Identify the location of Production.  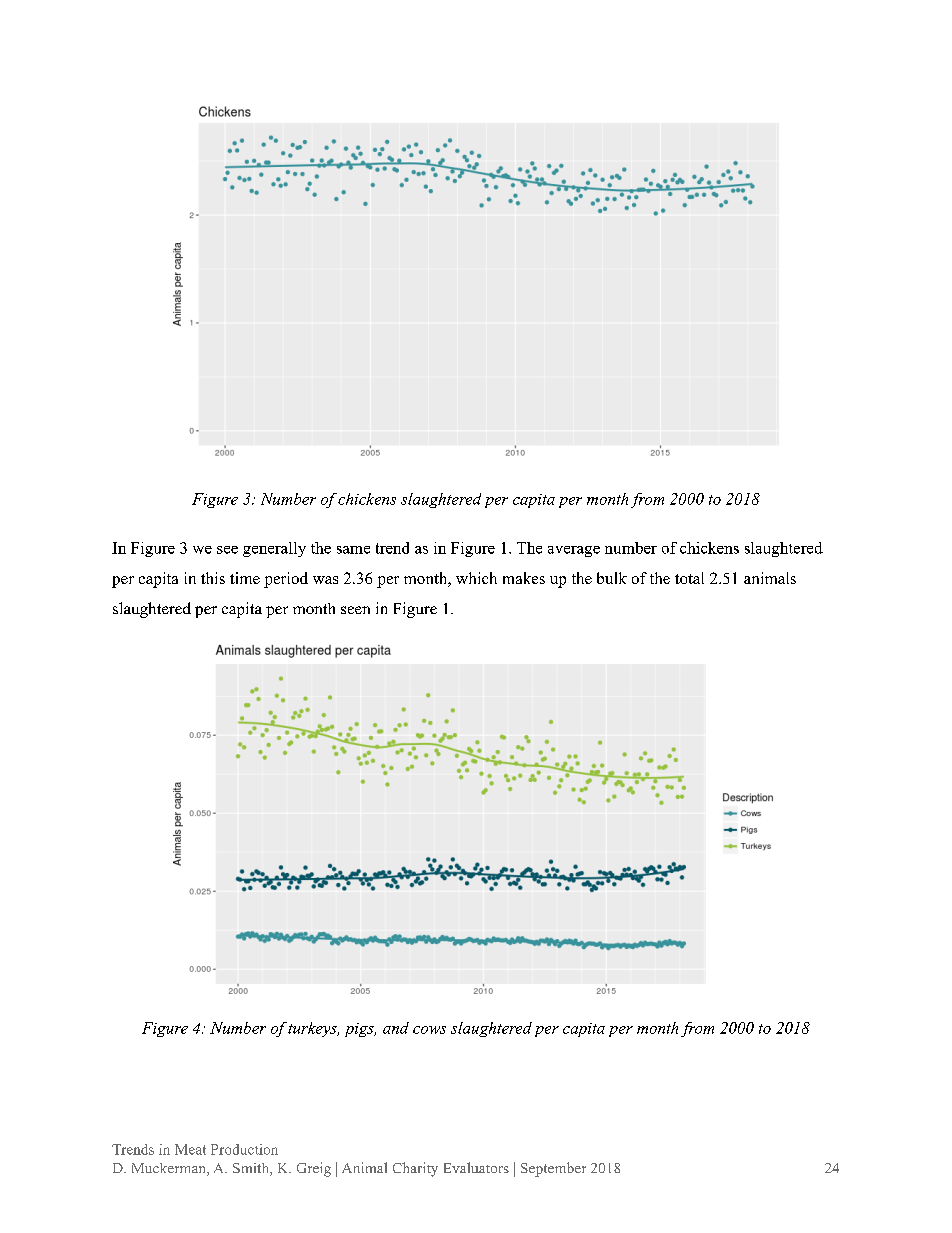
(244, 1149).
